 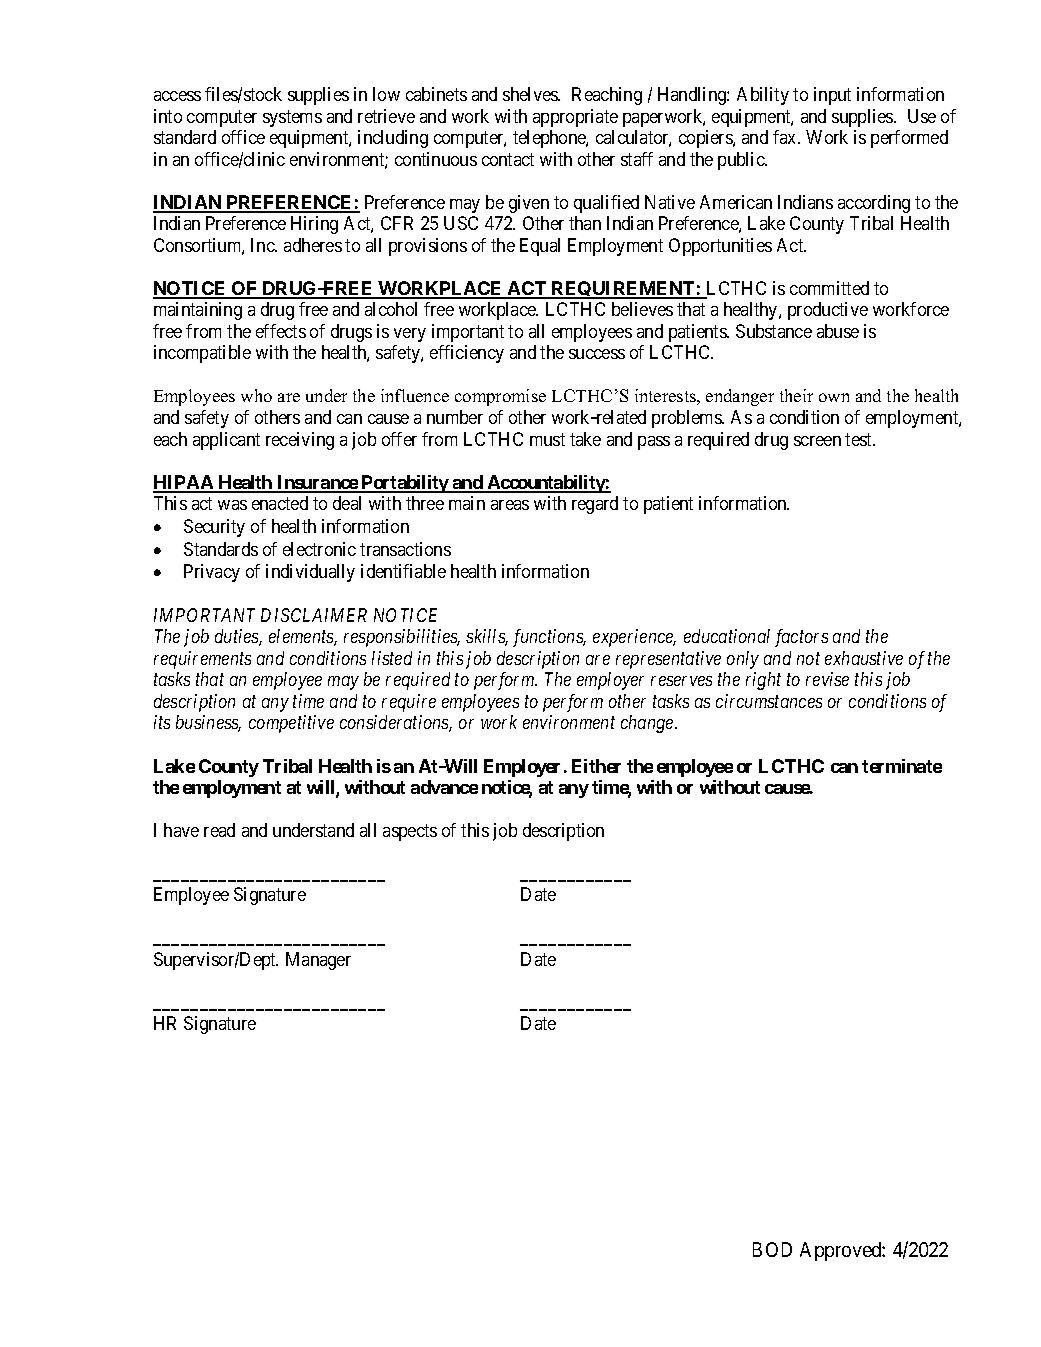 What do you see at coordinates (827, 679) in the image?
I see `revise` at bounding box center [827, 679].
